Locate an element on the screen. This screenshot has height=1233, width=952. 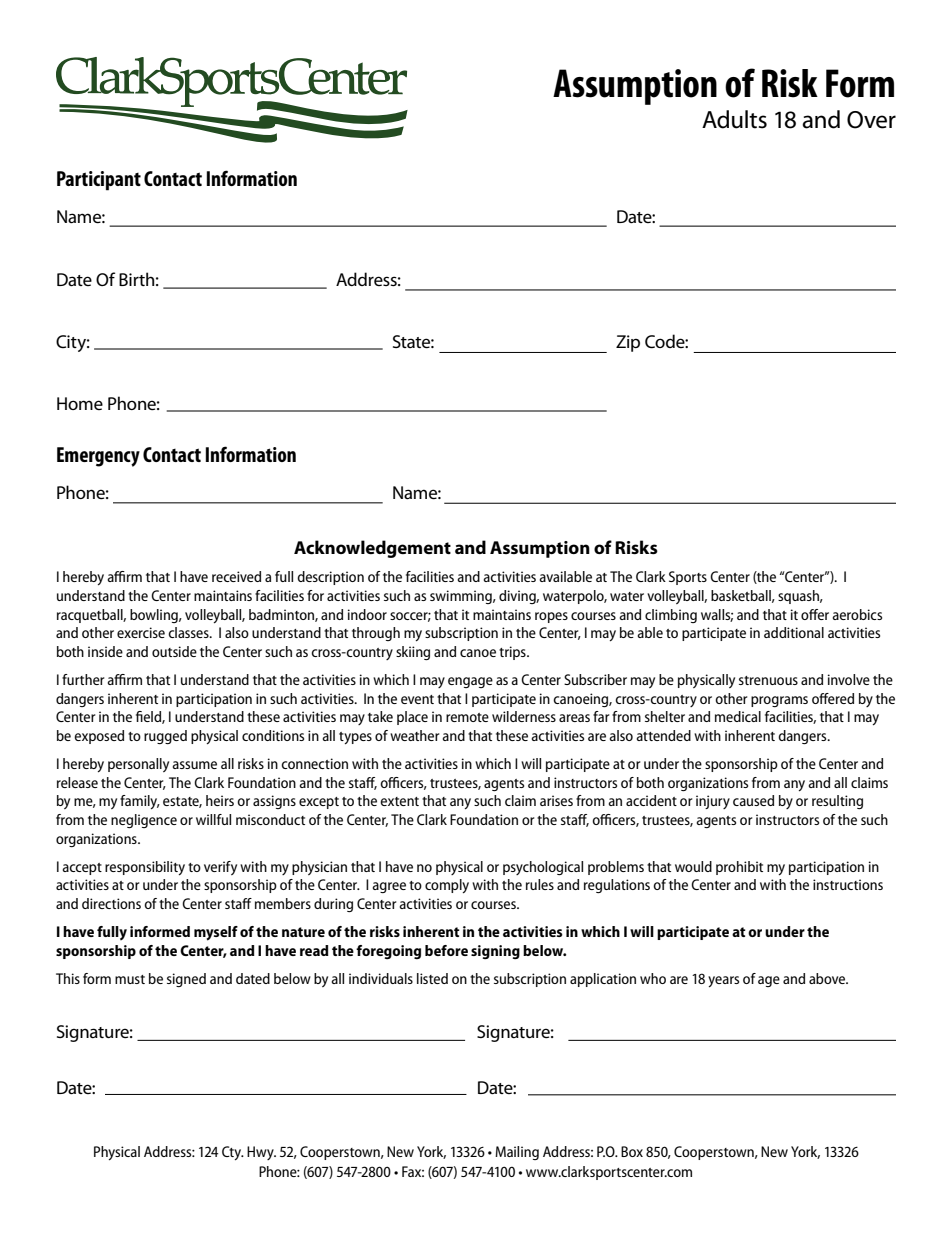
Hwy is located at coordinates (261, 1153).
